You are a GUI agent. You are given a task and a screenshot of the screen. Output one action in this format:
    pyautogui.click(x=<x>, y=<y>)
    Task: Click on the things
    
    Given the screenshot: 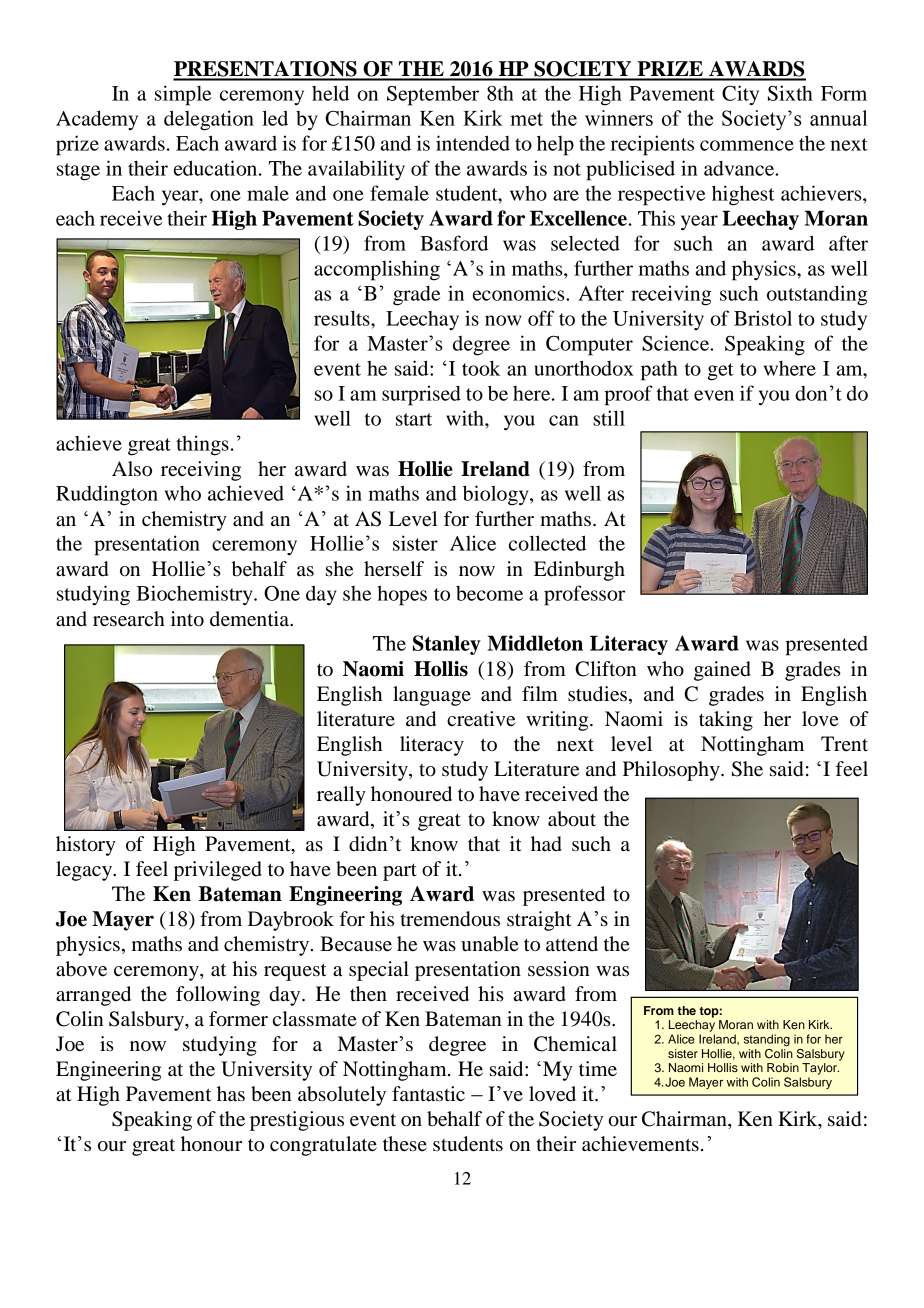 What is the action you would take?
    pyautogui.click(x=202, y=445)
